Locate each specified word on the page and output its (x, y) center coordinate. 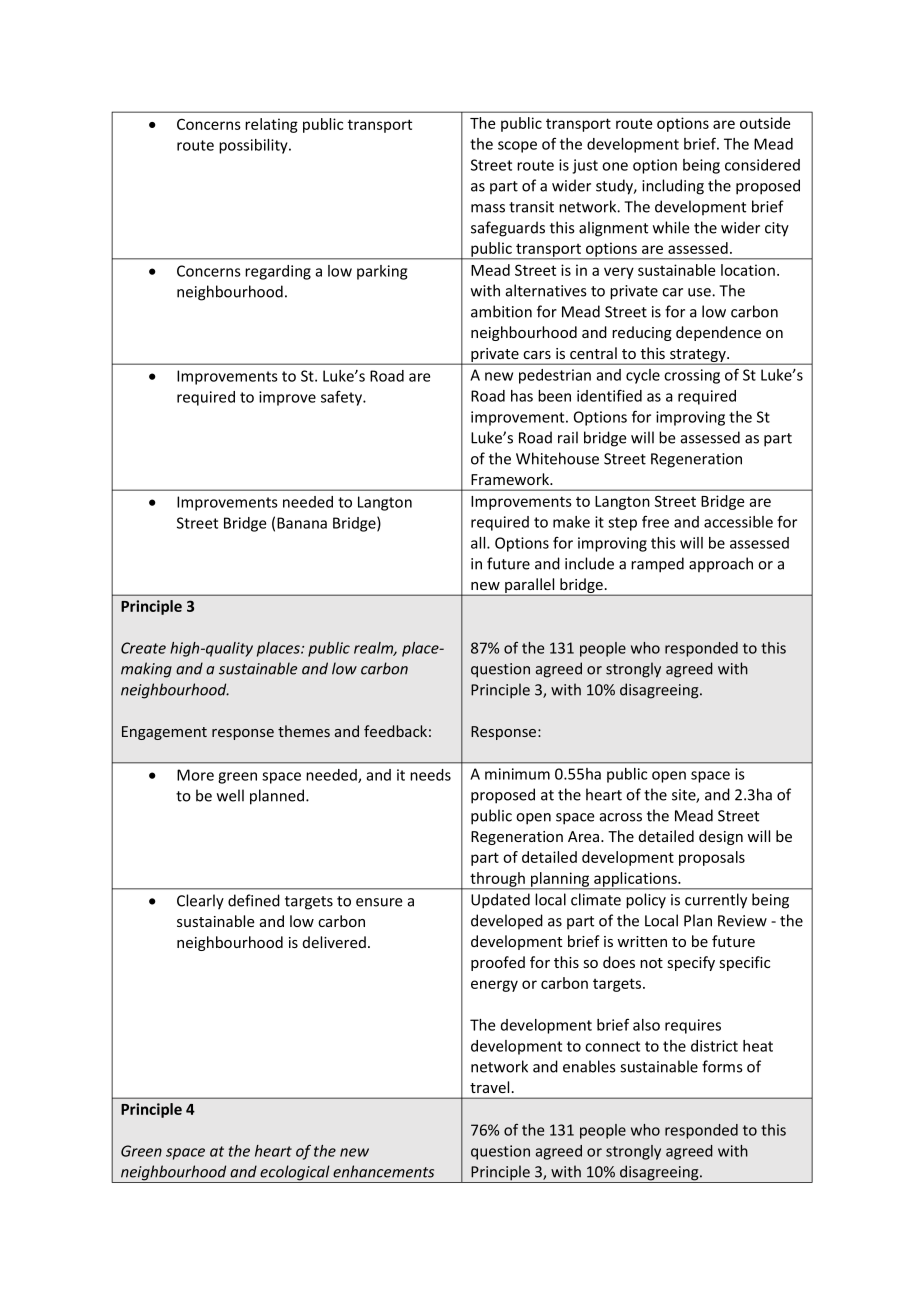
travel (489, 1087)
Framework (511, 479)
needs (430, 775)
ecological (295, 1174)
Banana (302, 523)
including (673, 187)
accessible (738, 522)
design (721, 837)
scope (517, 147)
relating (271, 125)
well (230, 795)
